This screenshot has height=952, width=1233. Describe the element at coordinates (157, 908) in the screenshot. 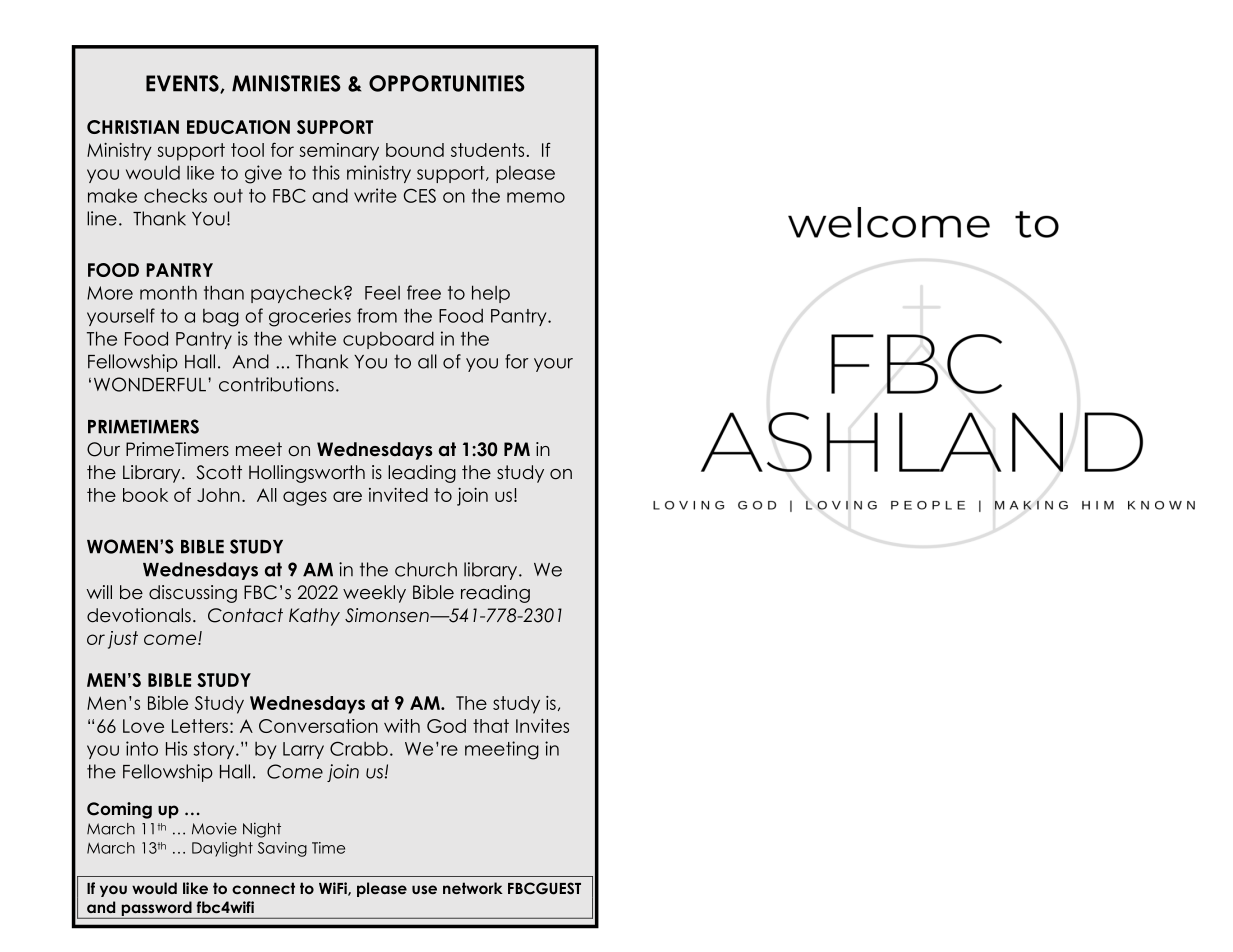

I see `password` at that location.
